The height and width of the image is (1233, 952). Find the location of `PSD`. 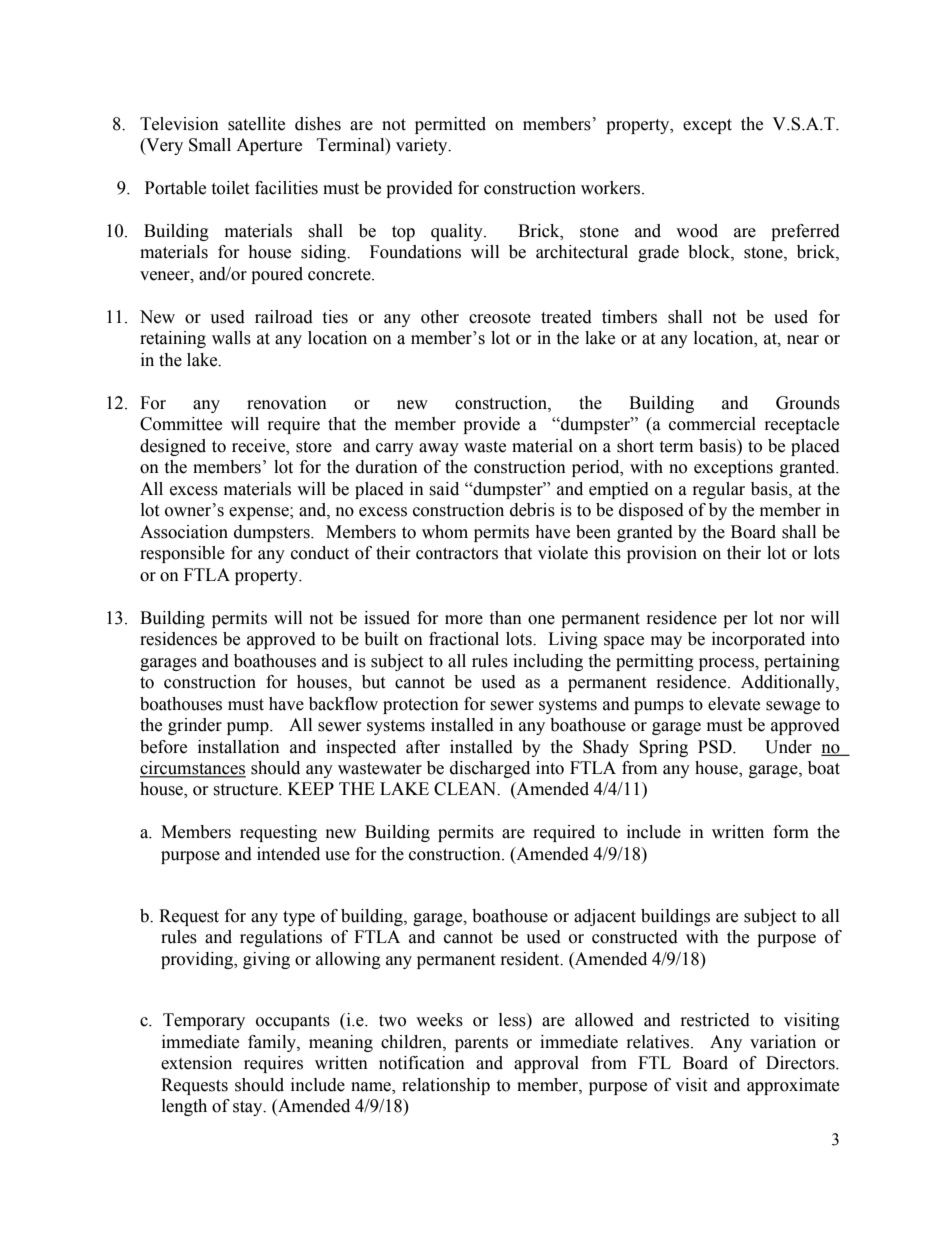

PSD is located at coordinates (716, 747).
